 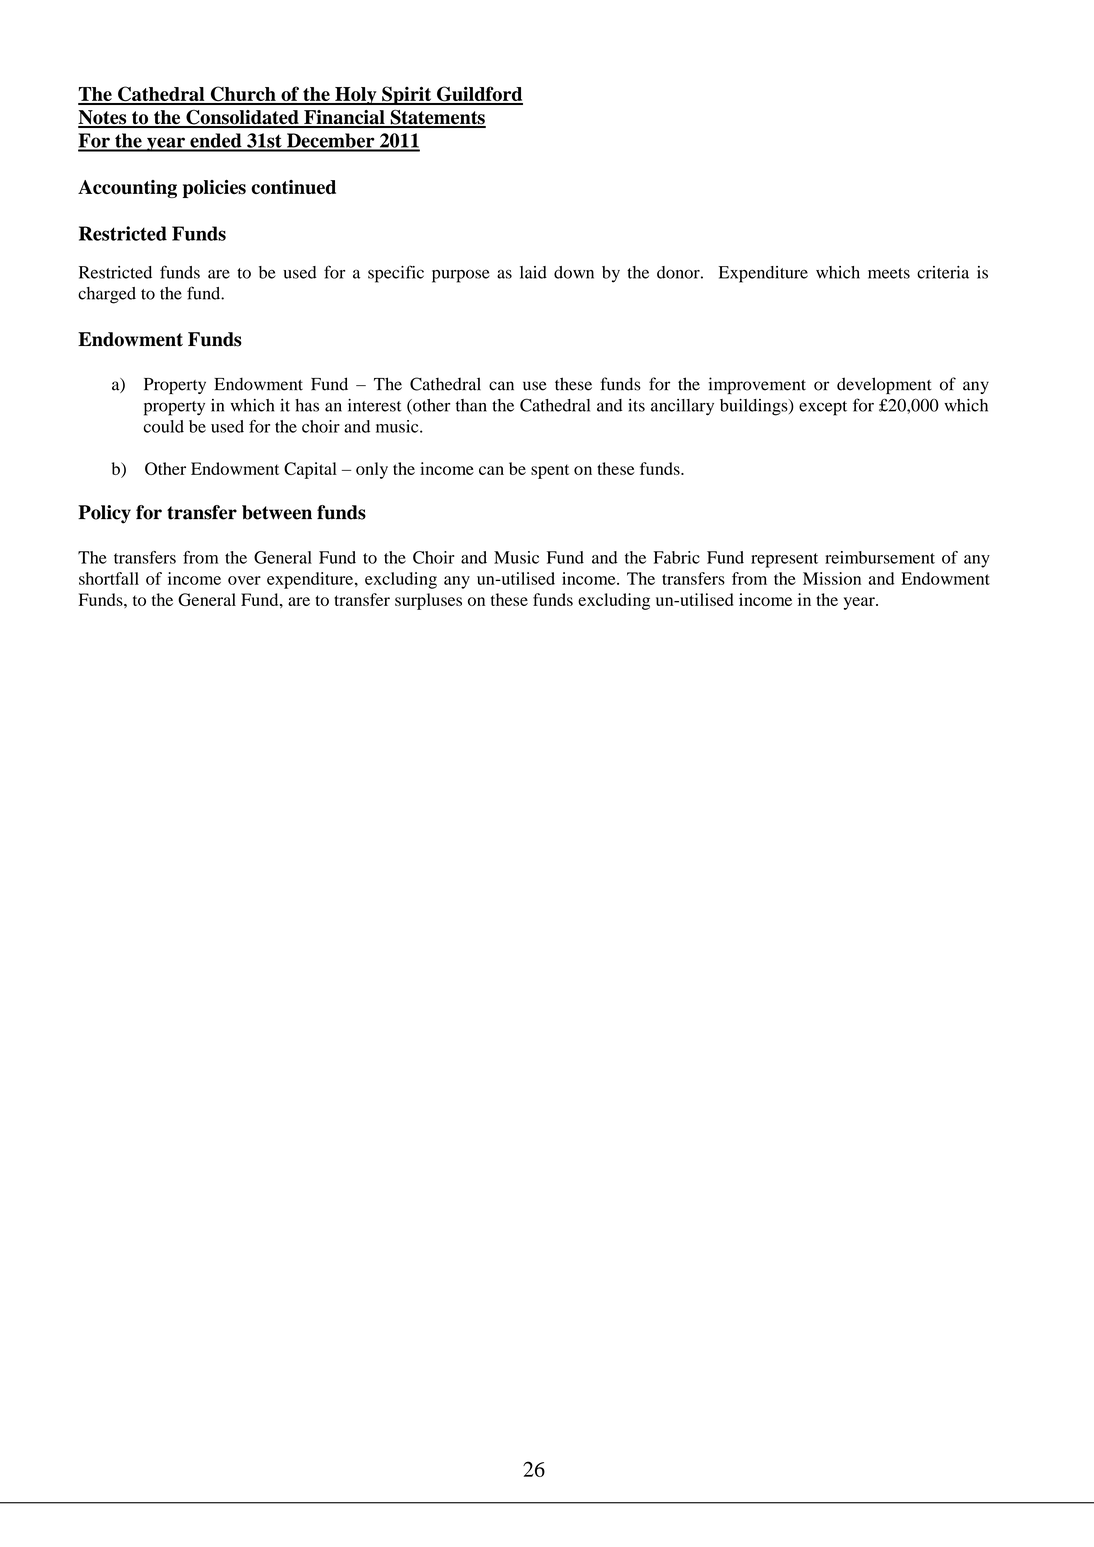 I want to click on charged, so click(x=107, y=295).
